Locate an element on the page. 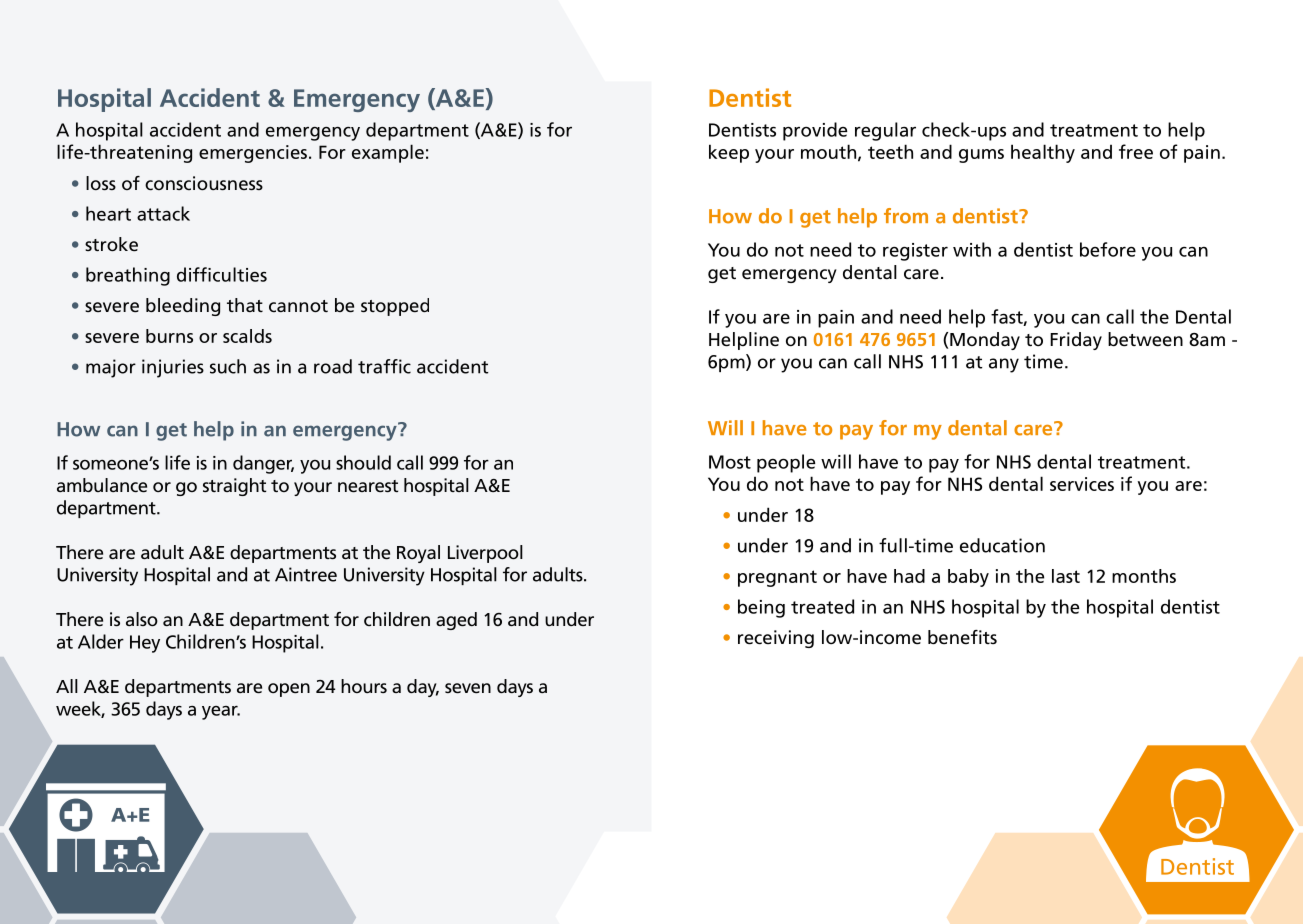 Image resolution: width=1303 pixels, height=924 pixels. any is located at coordinates (1004, 365).
